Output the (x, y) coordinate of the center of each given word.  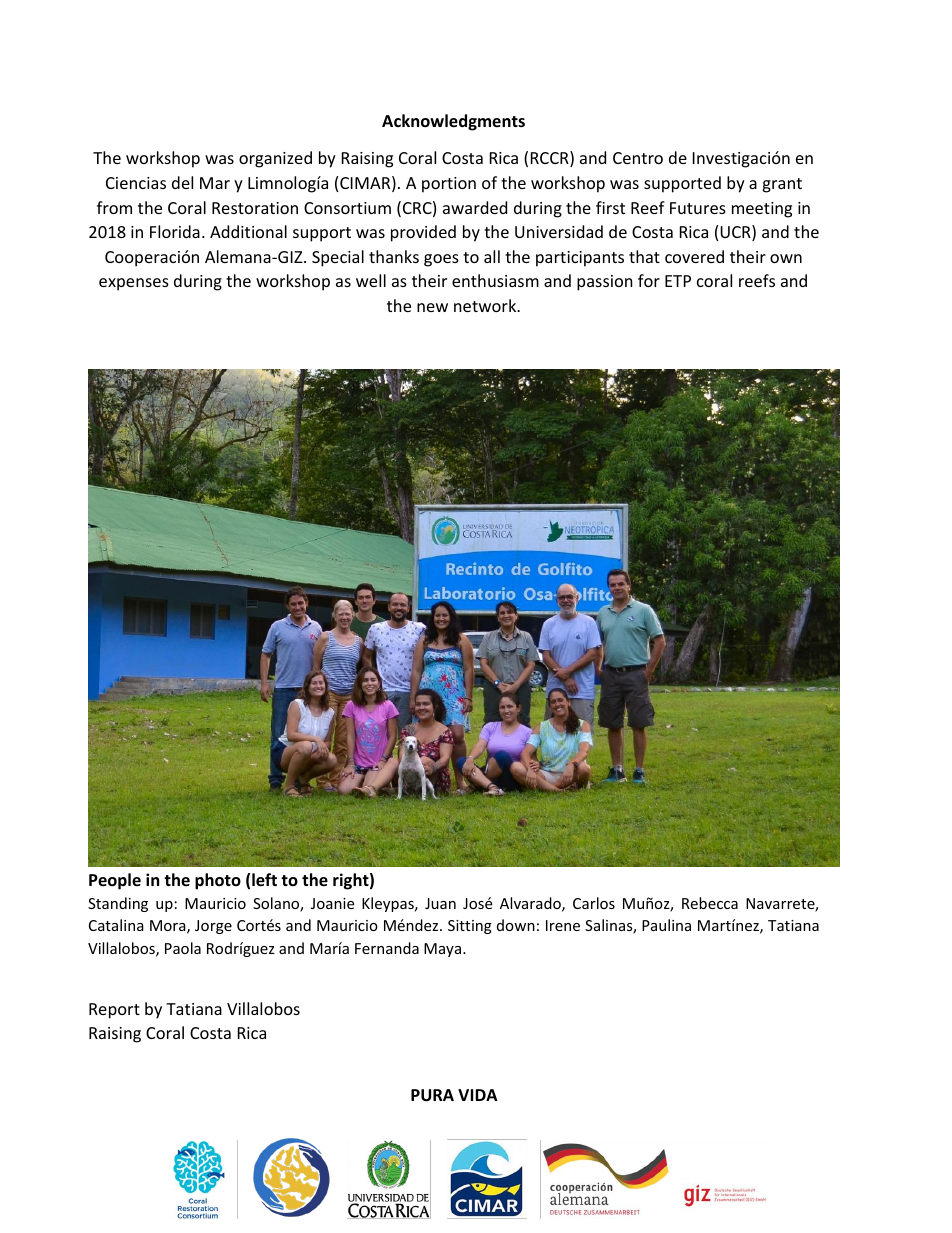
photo (218, 881)
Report (114, 1011)
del (182, 182)
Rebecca (710, 903)
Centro (638, 158)
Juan (440, 903)
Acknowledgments (453, 122)
